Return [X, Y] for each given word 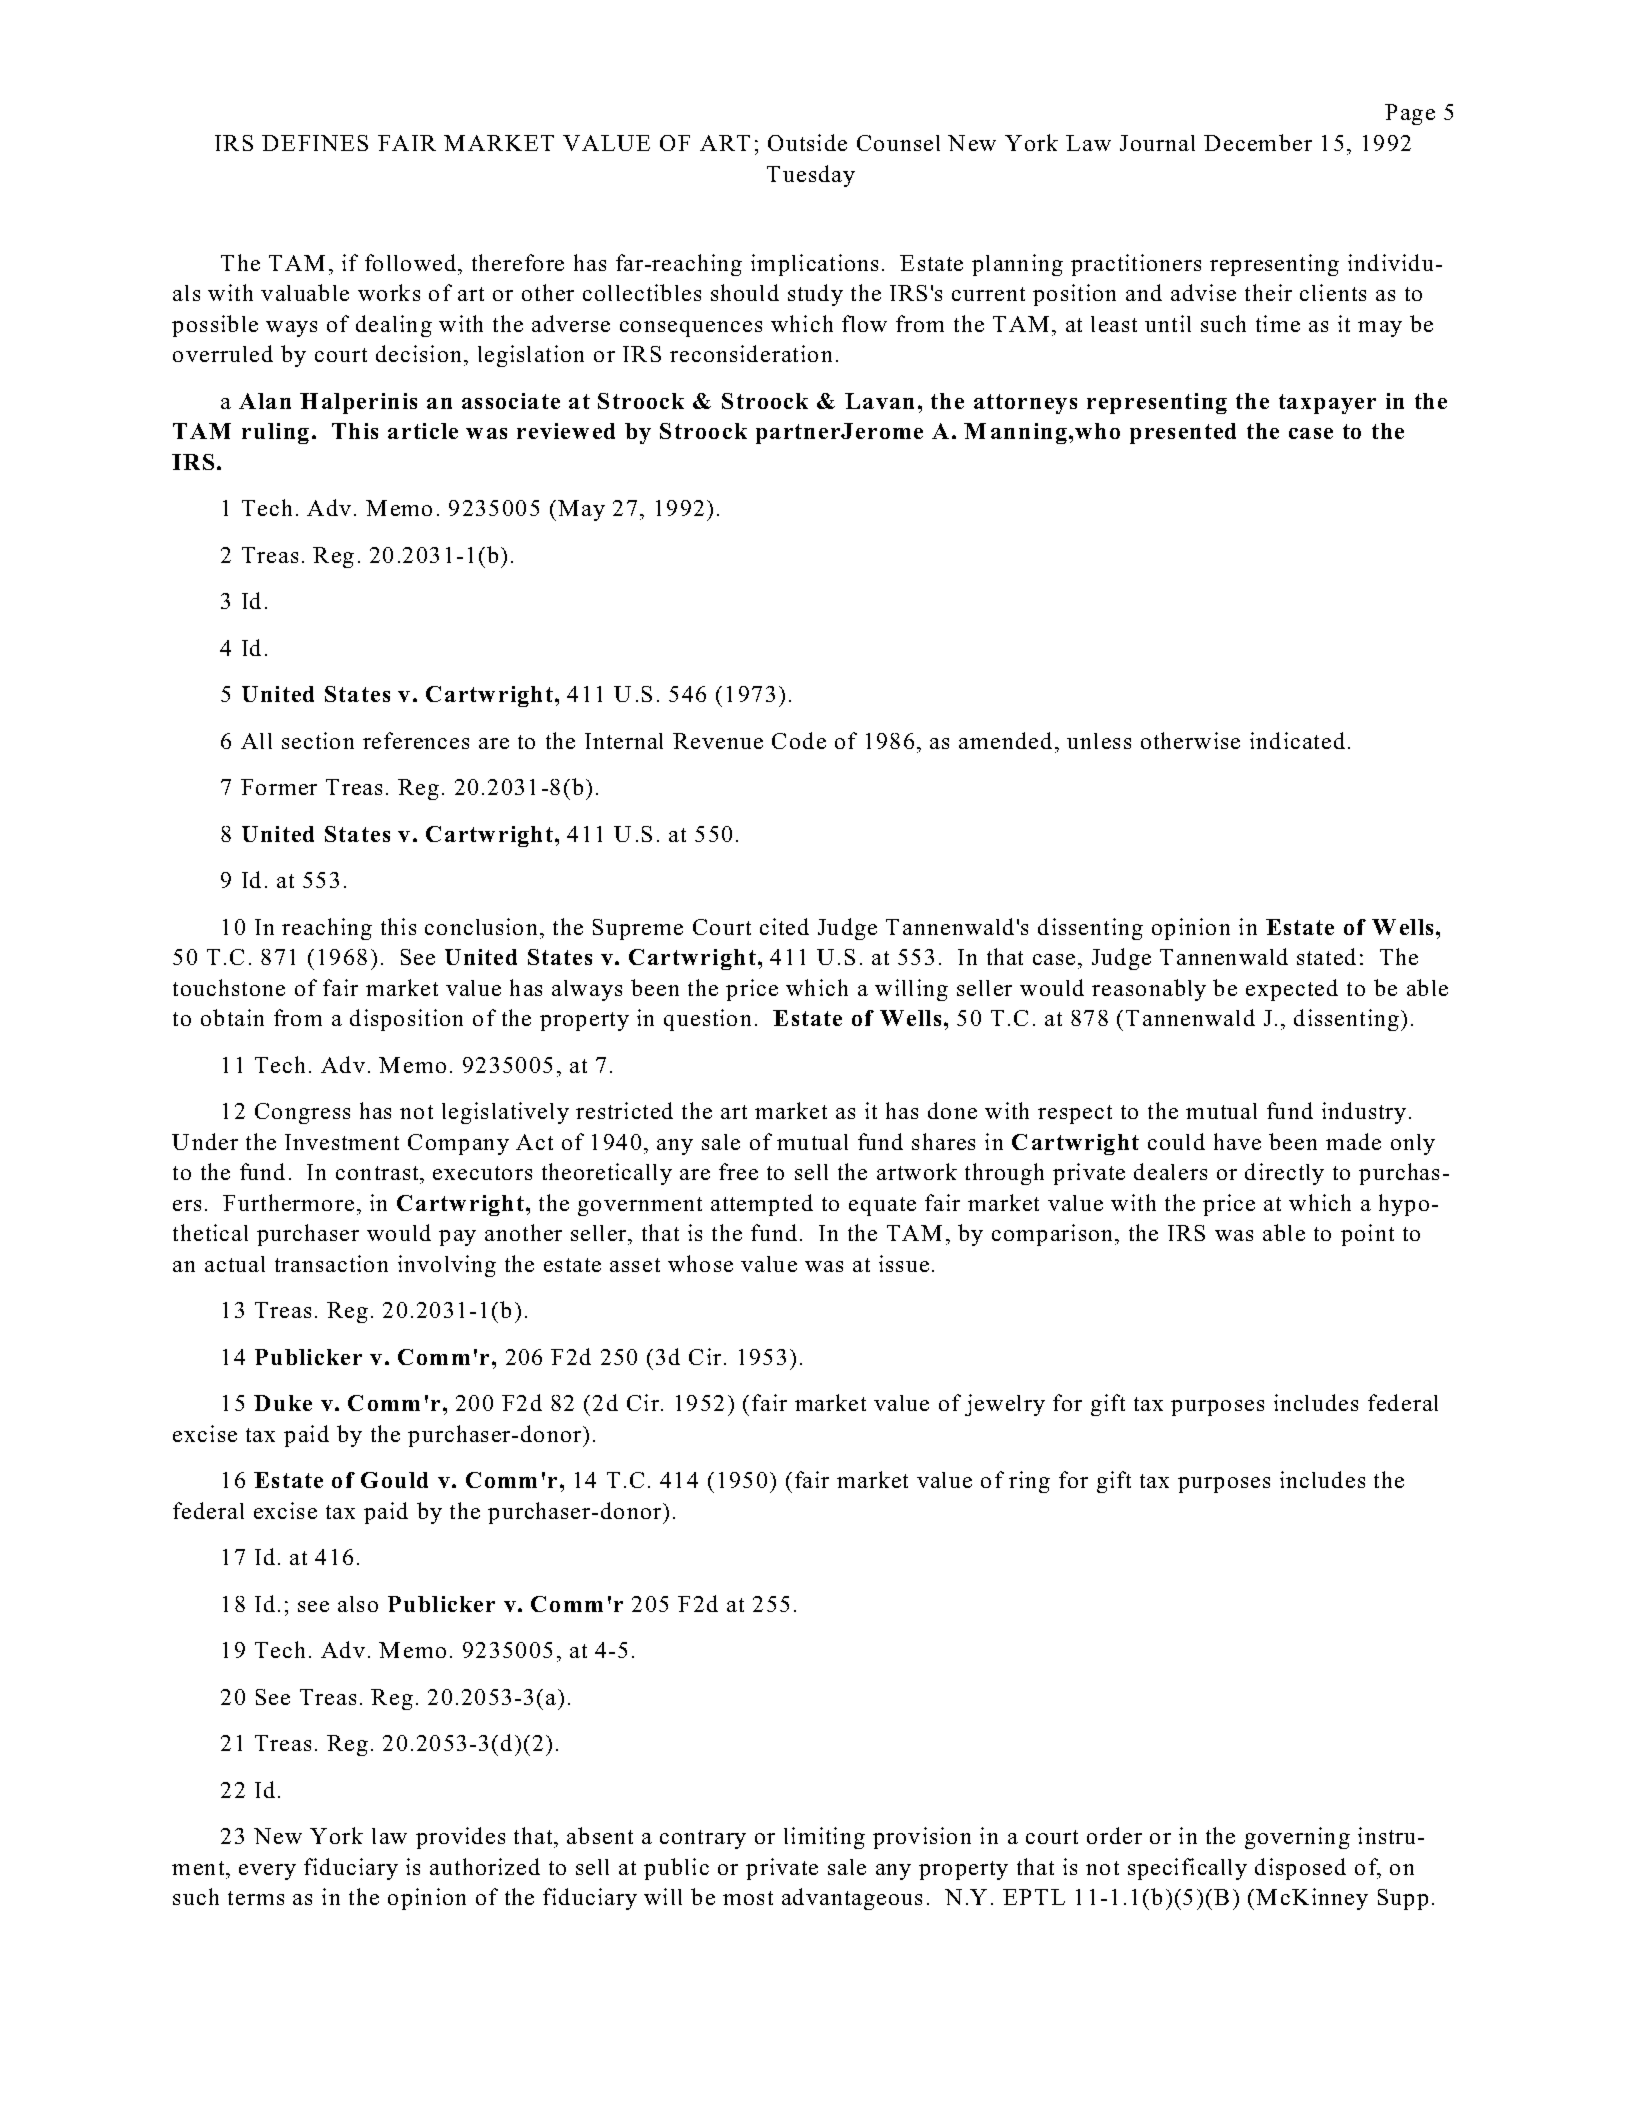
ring [1029, 1482]
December [1258, 142]
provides [460, 1838]
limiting [824, 1838]
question [707, 1020]
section [318, 740]
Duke [283, 1403]
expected [1292, 990]
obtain [232, 1017]
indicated [1297, 740]
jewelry [1005, 1405]
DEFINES [315, 143]
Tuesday [811, 176]
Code [799, 740]
